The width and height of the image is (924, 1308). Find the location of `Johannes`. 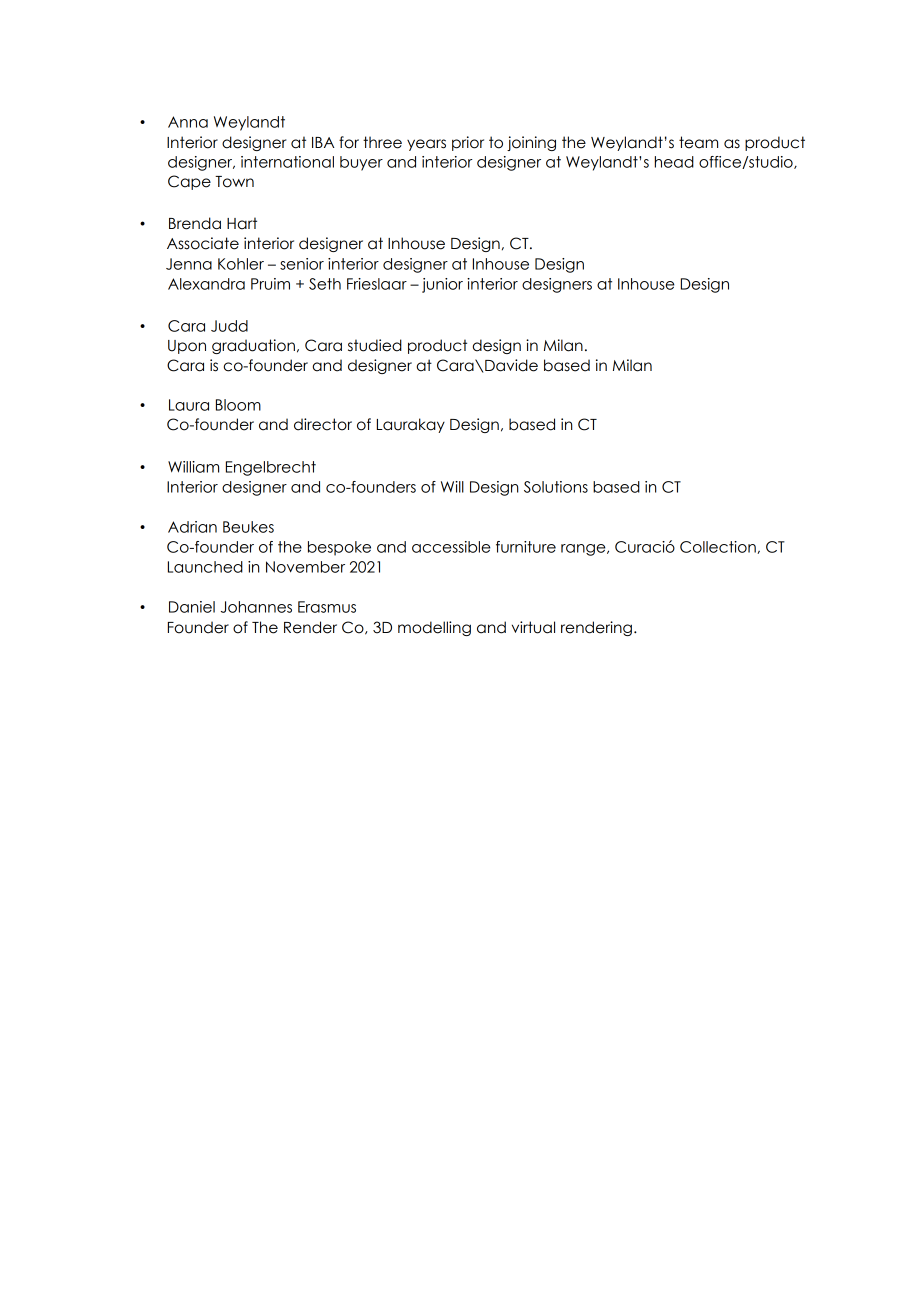

Johannes is located at coordinates (256, 607).
